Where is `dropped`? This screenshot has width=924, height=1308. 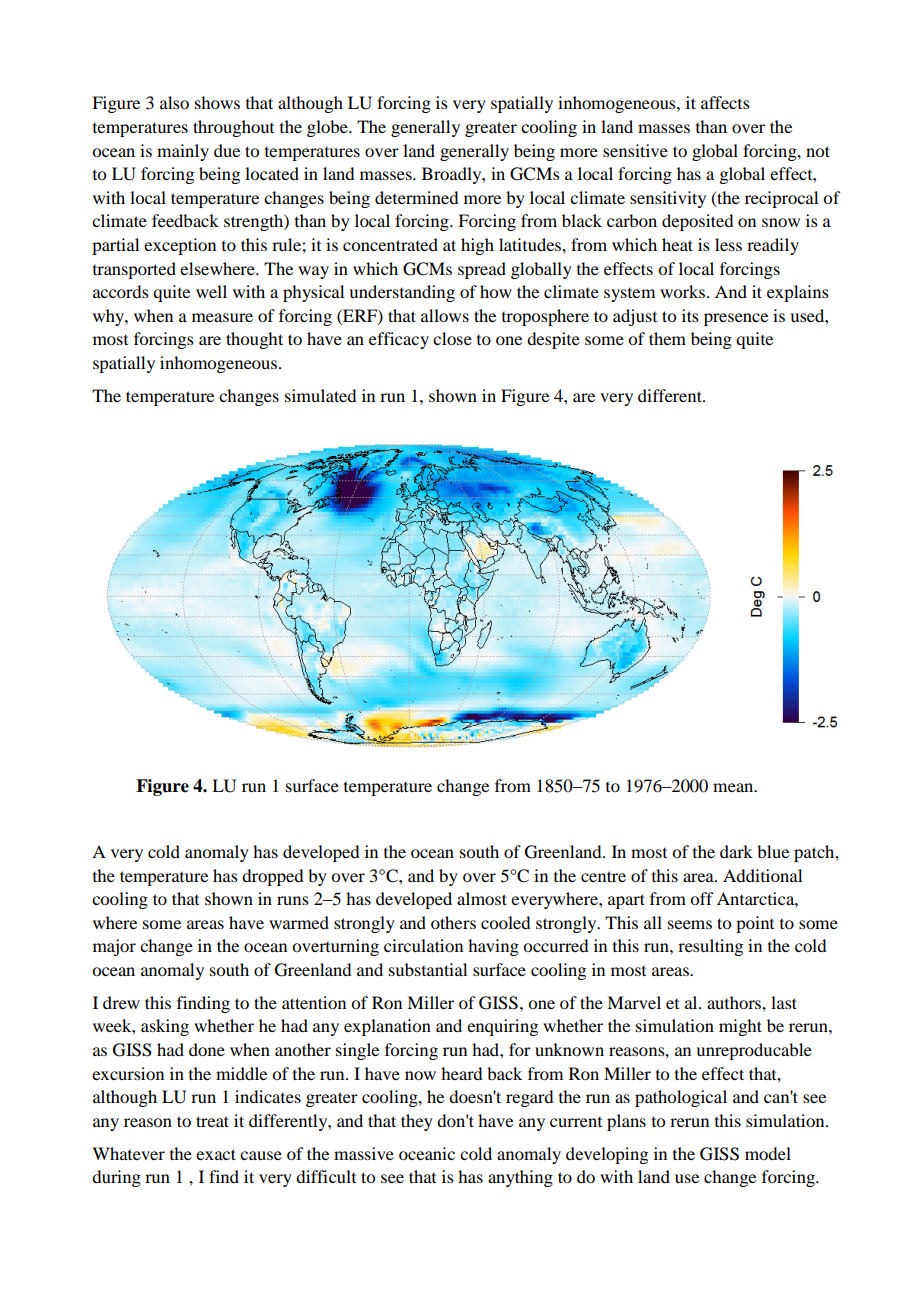 dropped is located at coordinates (272, 877).
